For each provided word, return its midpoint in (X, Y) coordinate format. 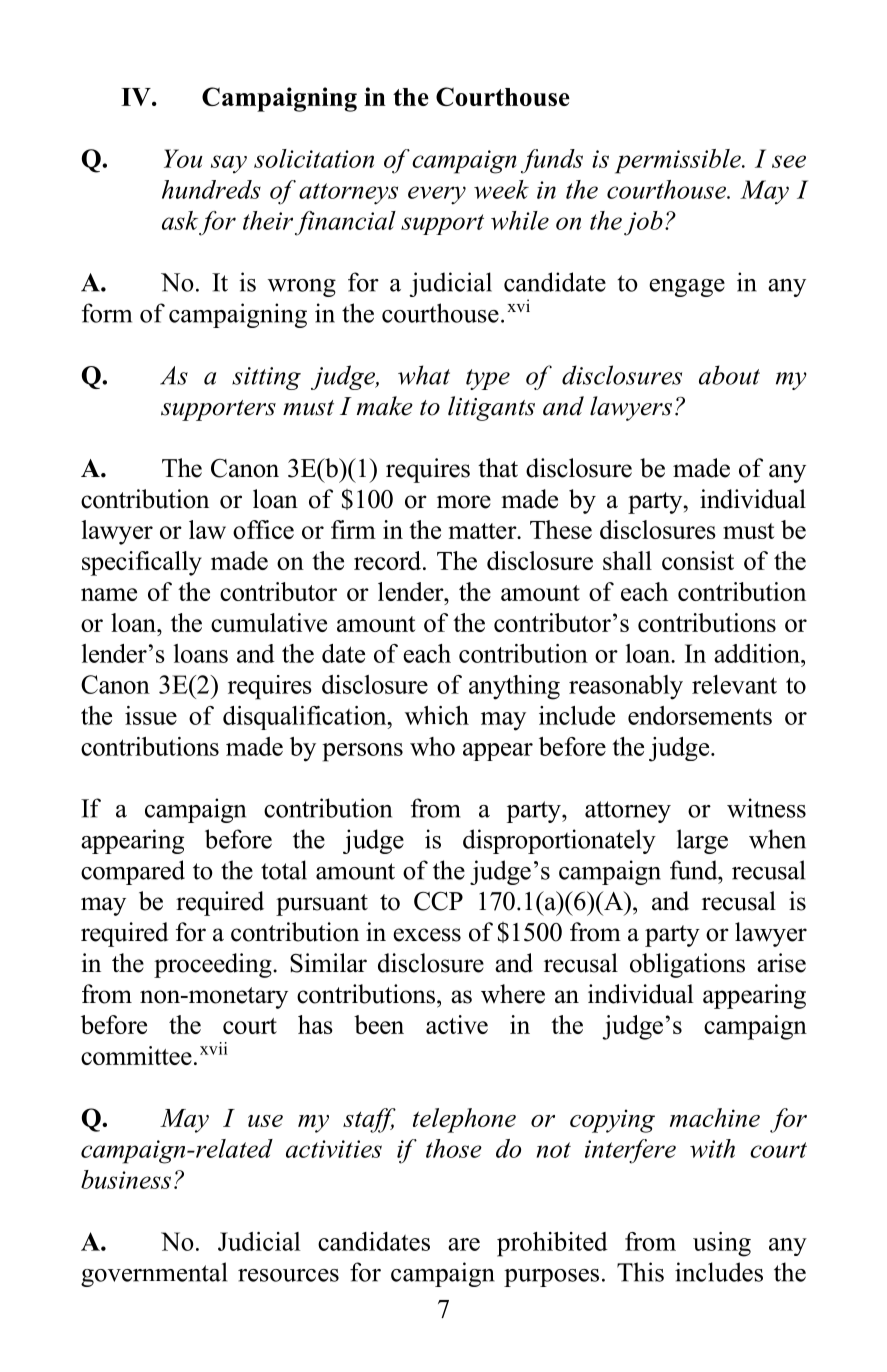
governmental (154, 1274)
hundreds (211, 189)
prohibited (552, 1244)
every (437, 195)
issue (151, 715)
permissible (679, 161)
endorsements (700, 715)
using (722, 1244)
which (437, 715)
